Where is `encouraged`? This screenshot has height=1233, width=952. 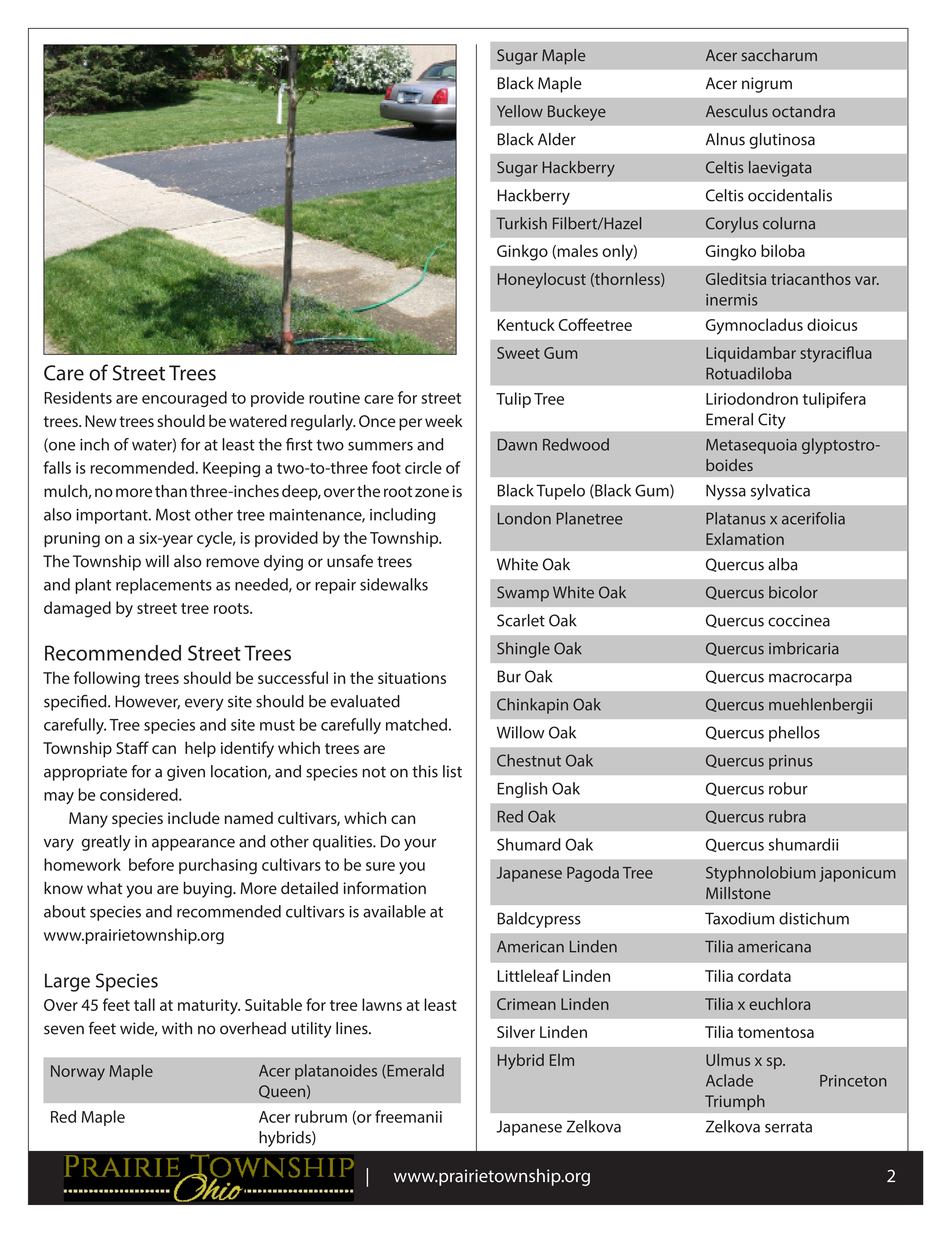 encouraged is located at coordinates (184, 399).
